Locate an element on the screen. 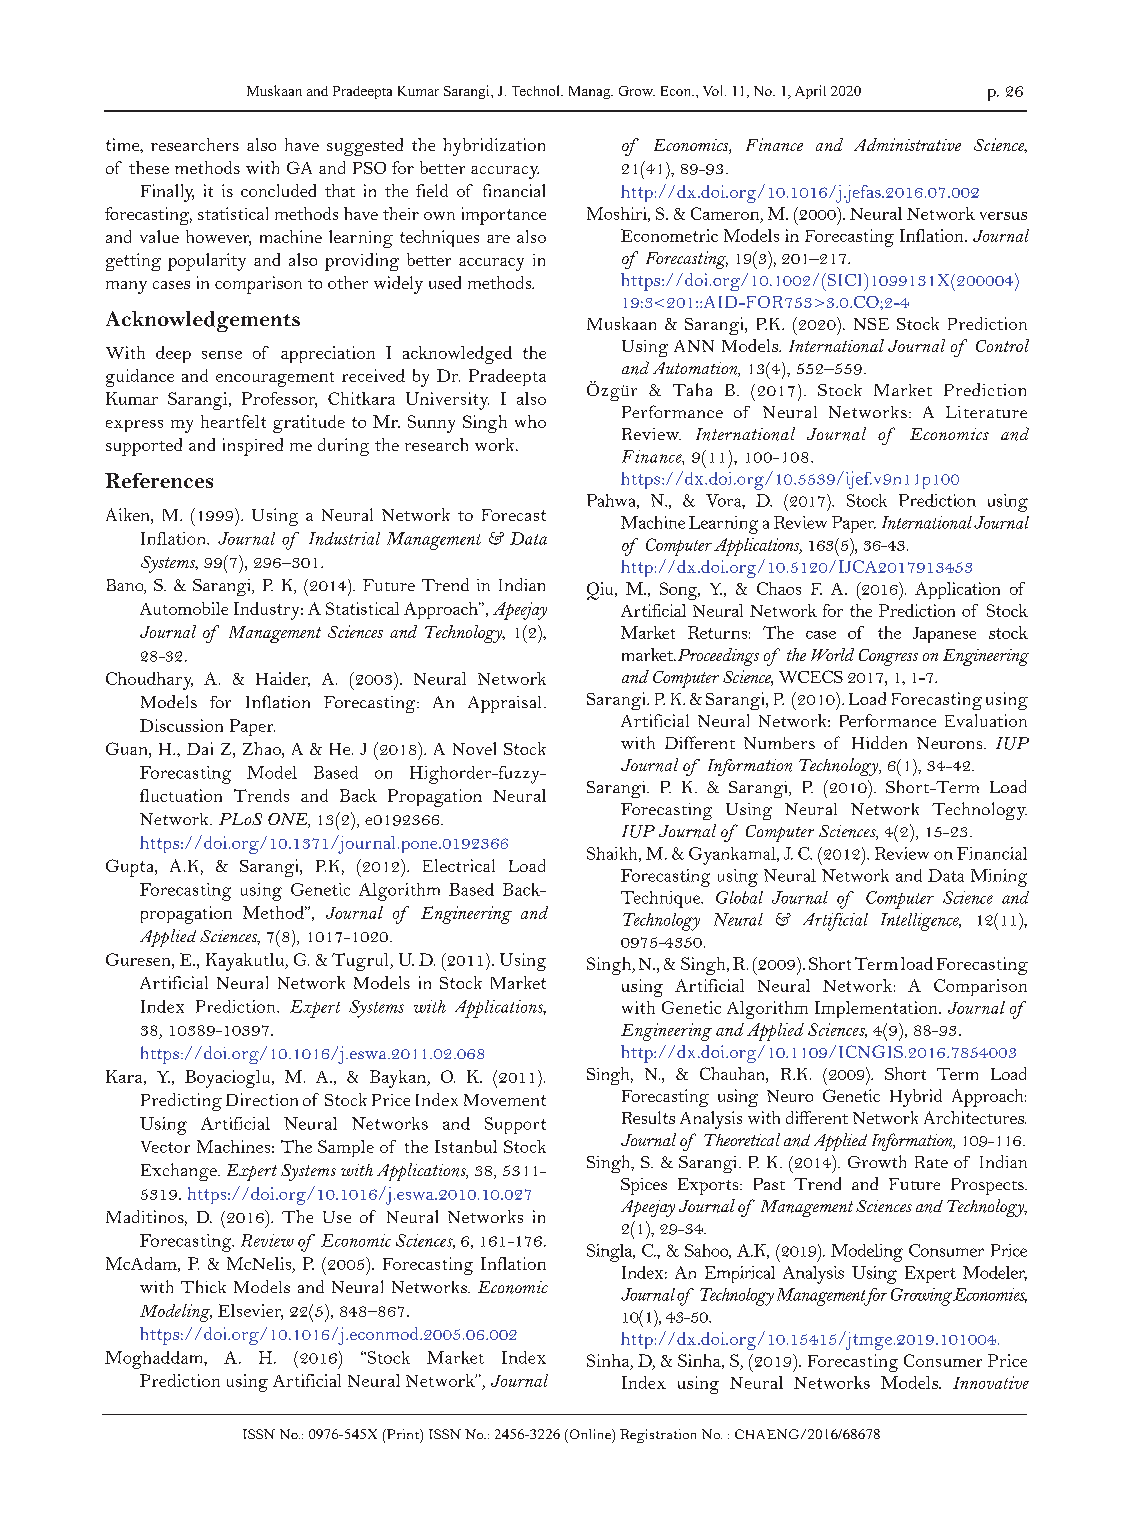  importance is located at coordinates (504, 216).
